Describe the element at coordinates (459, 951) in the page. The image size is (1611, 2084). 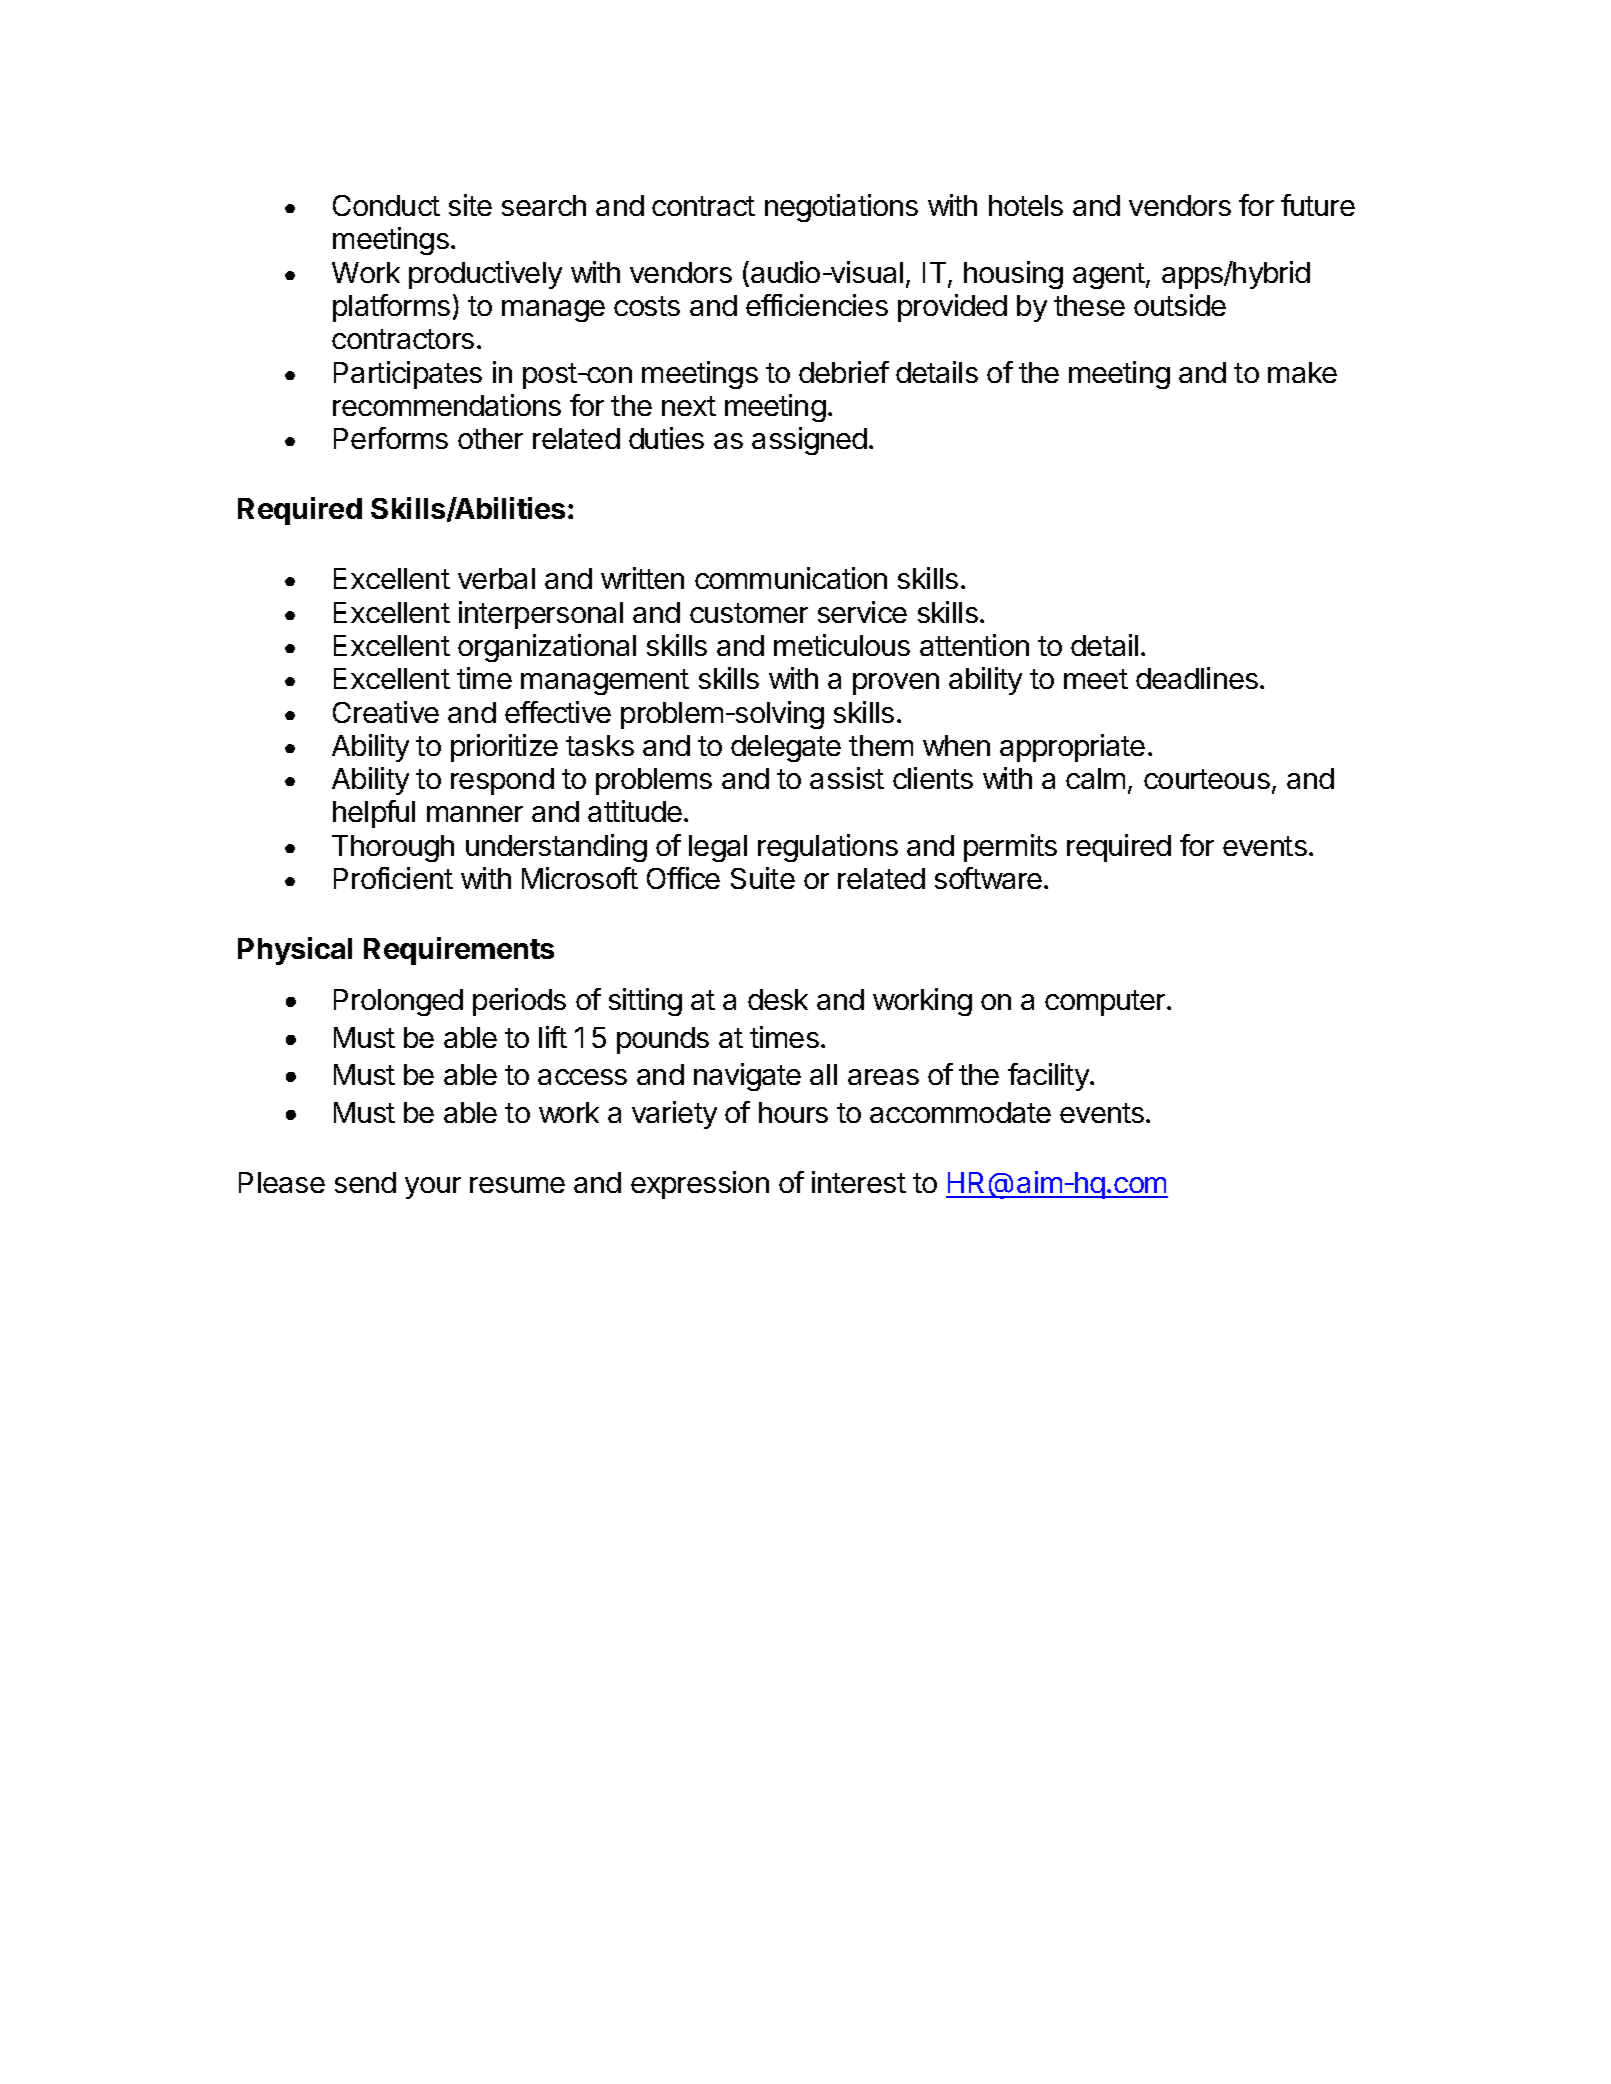
I see `Requirements` at that location.
